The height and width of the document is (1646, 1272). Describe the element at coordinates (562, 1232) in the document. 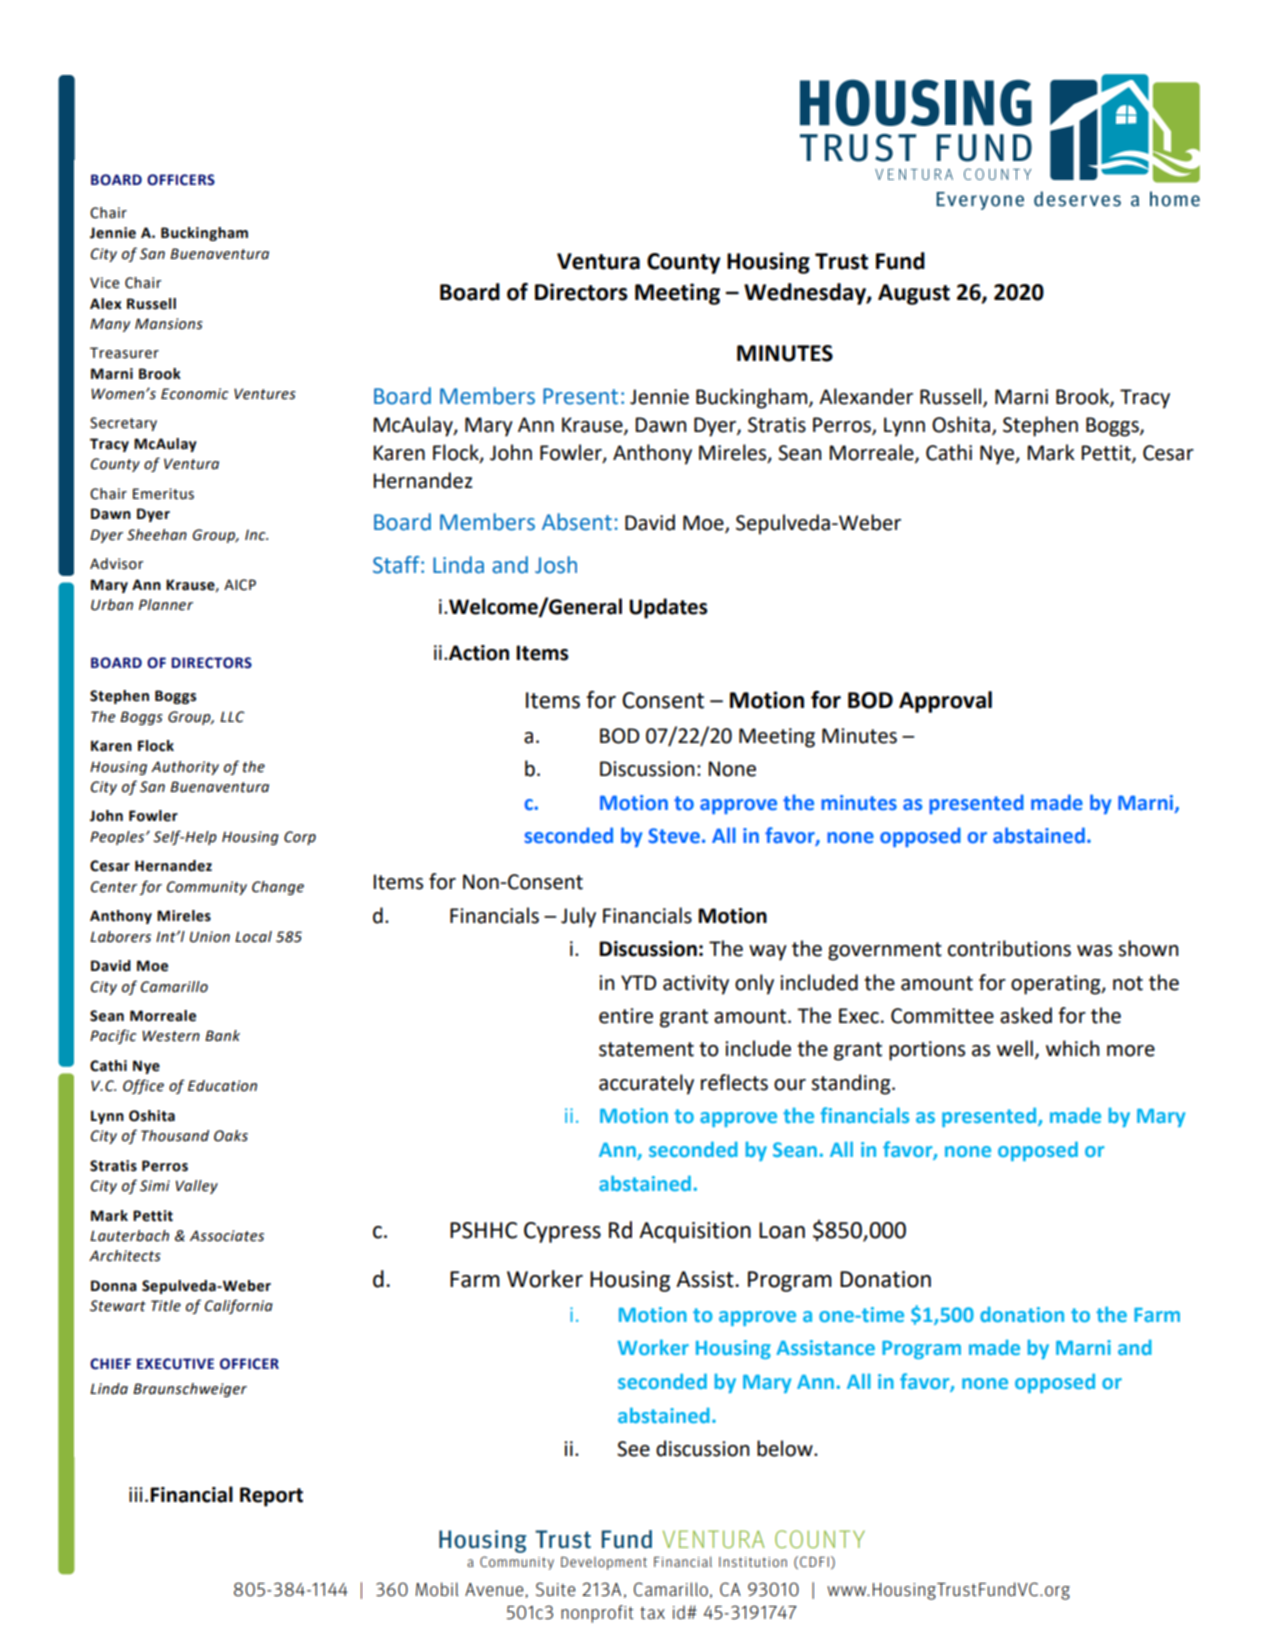

I see `Cypress` at that location.
